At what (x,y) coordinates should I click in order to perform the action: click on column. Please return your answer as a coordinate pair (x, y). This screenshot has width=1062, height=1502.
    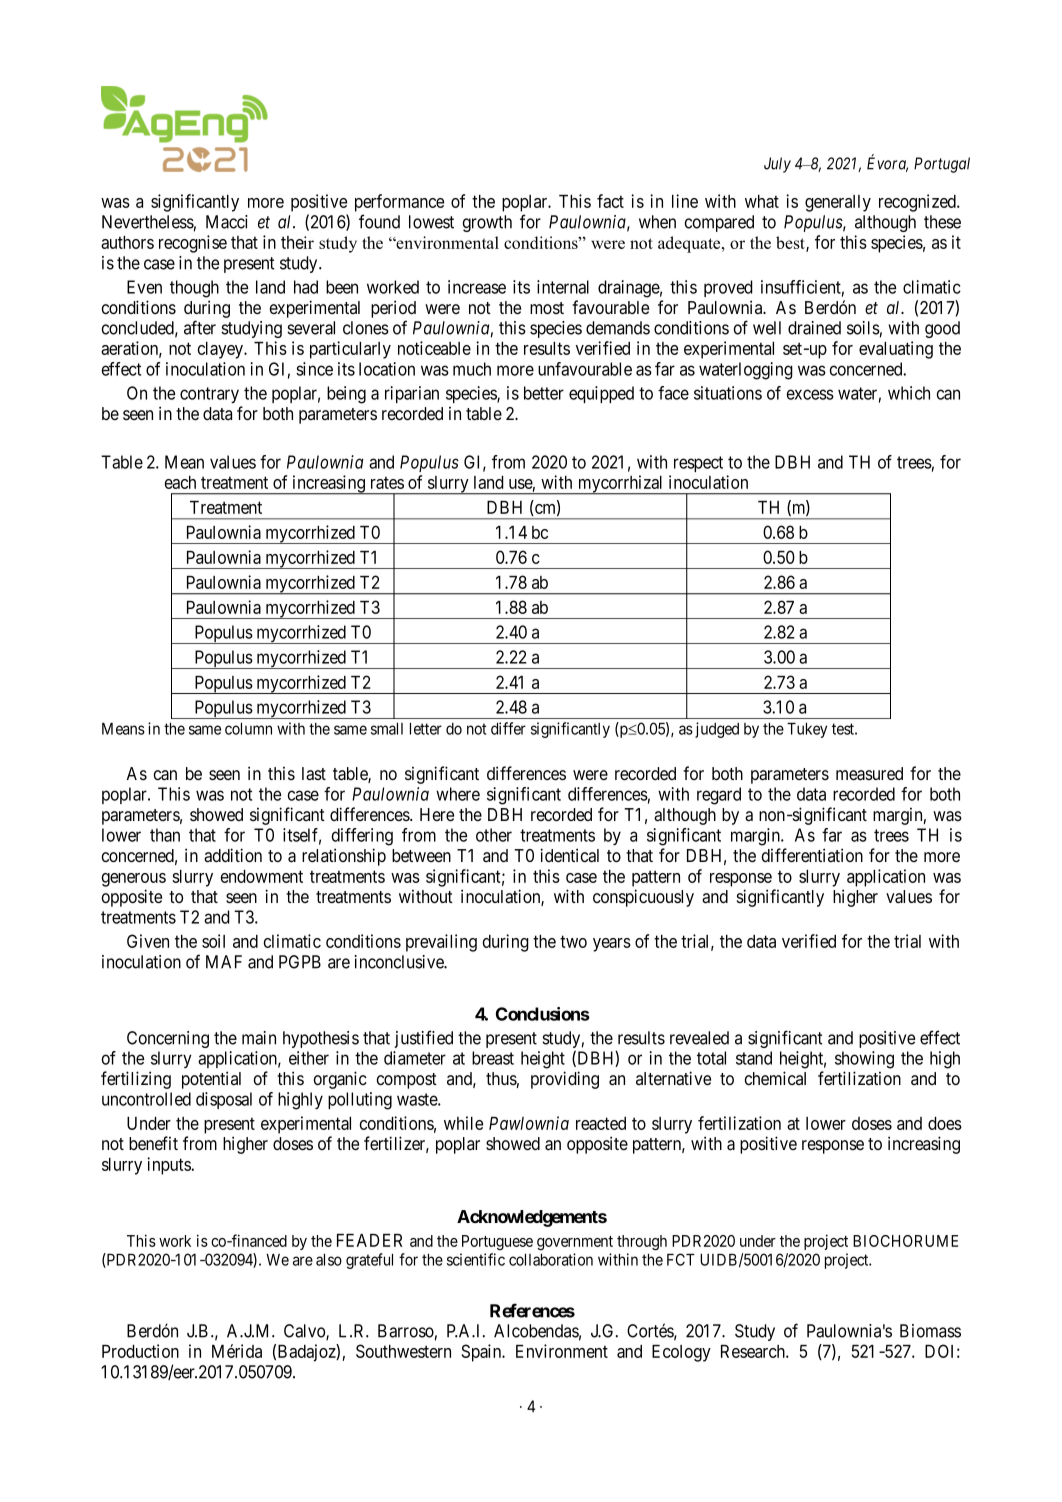
    Looking at the image, I should click on (248, 729).
